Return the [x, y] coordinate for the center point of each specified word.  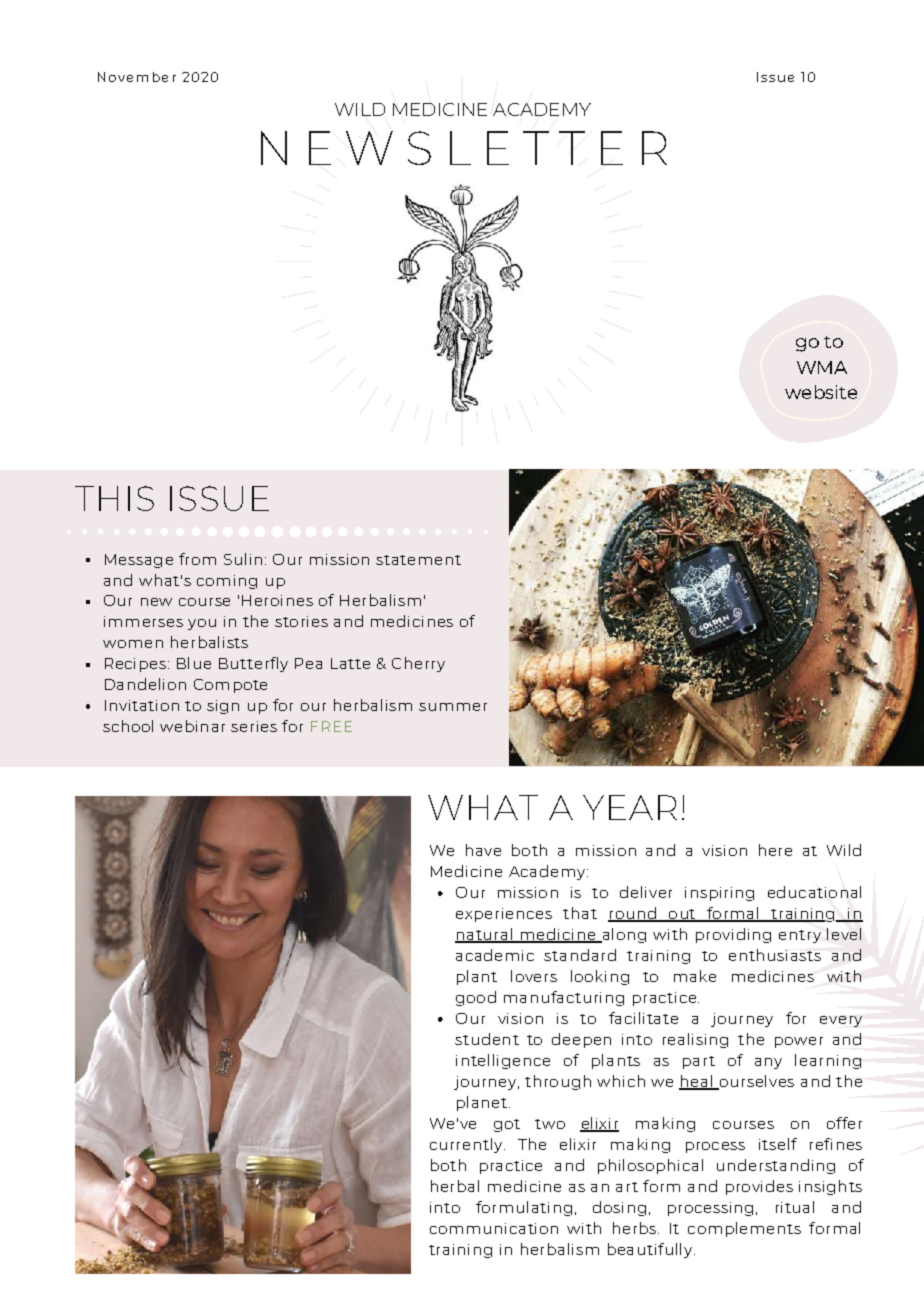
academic [495, 955]
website [821, 392]
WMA [822, 367]
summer [453, 707]
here [775, 850]
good [476, 998]
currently [467, 1145]
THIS [114, 498]
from [197, 559]
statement [418, 560]
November [137, 77]
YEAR [630, 807]
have [483, 850]
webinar [192, 726]
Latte [350, 663]
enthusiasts [775, 955]
